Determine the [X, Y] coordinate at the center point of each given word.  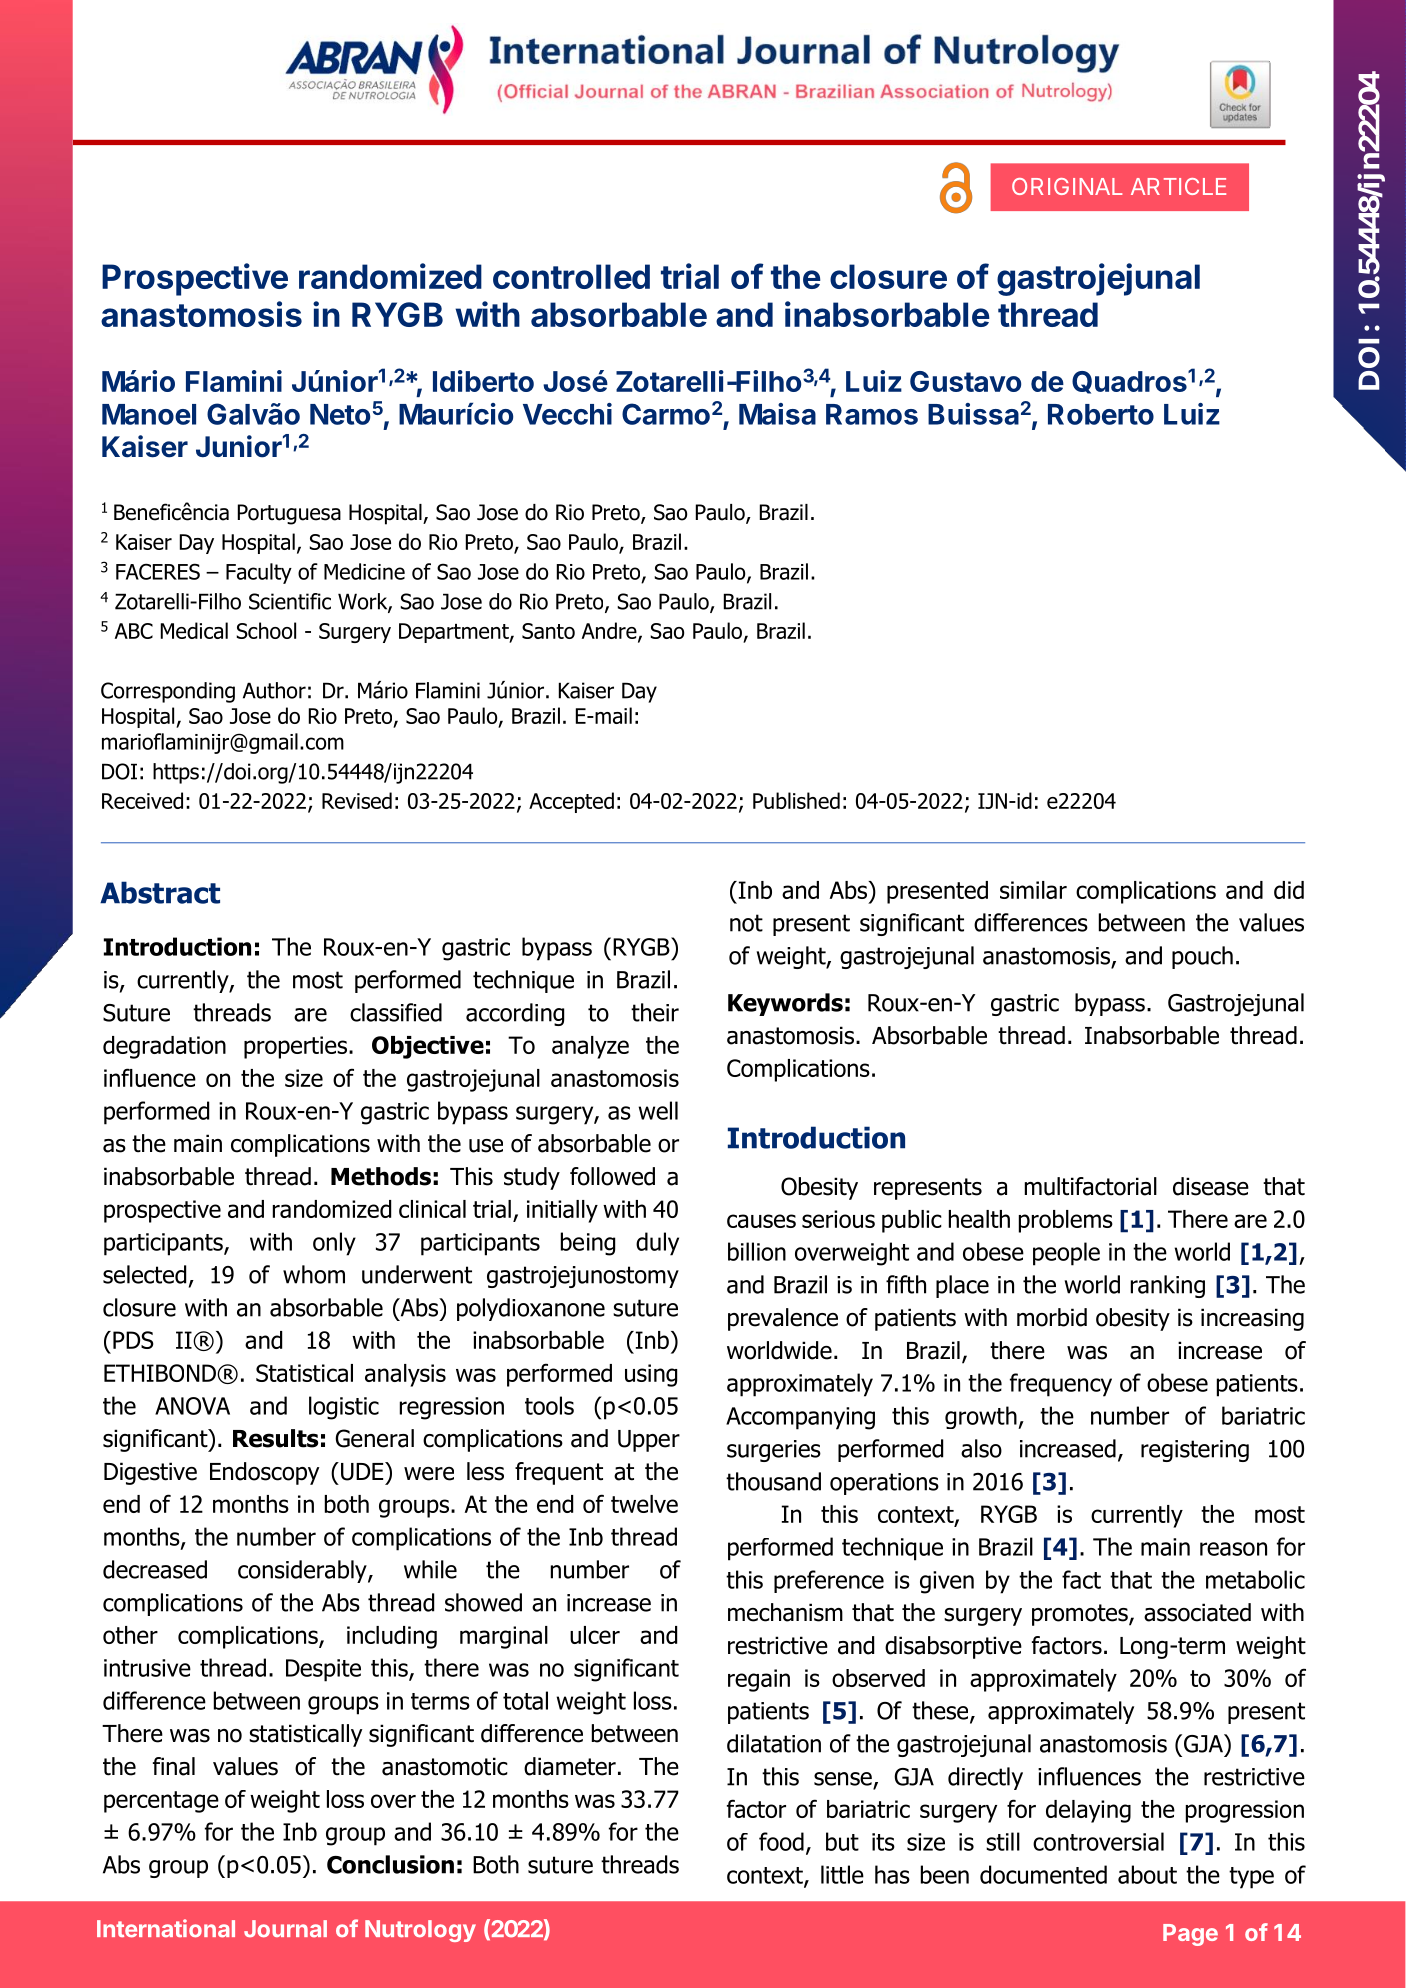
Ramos [872, 414]
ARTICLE [1178, 186]
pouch [1202, 957]
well [658, 1110]
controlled [571, 276]
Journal [285, 1929]
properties [295, 1047]
